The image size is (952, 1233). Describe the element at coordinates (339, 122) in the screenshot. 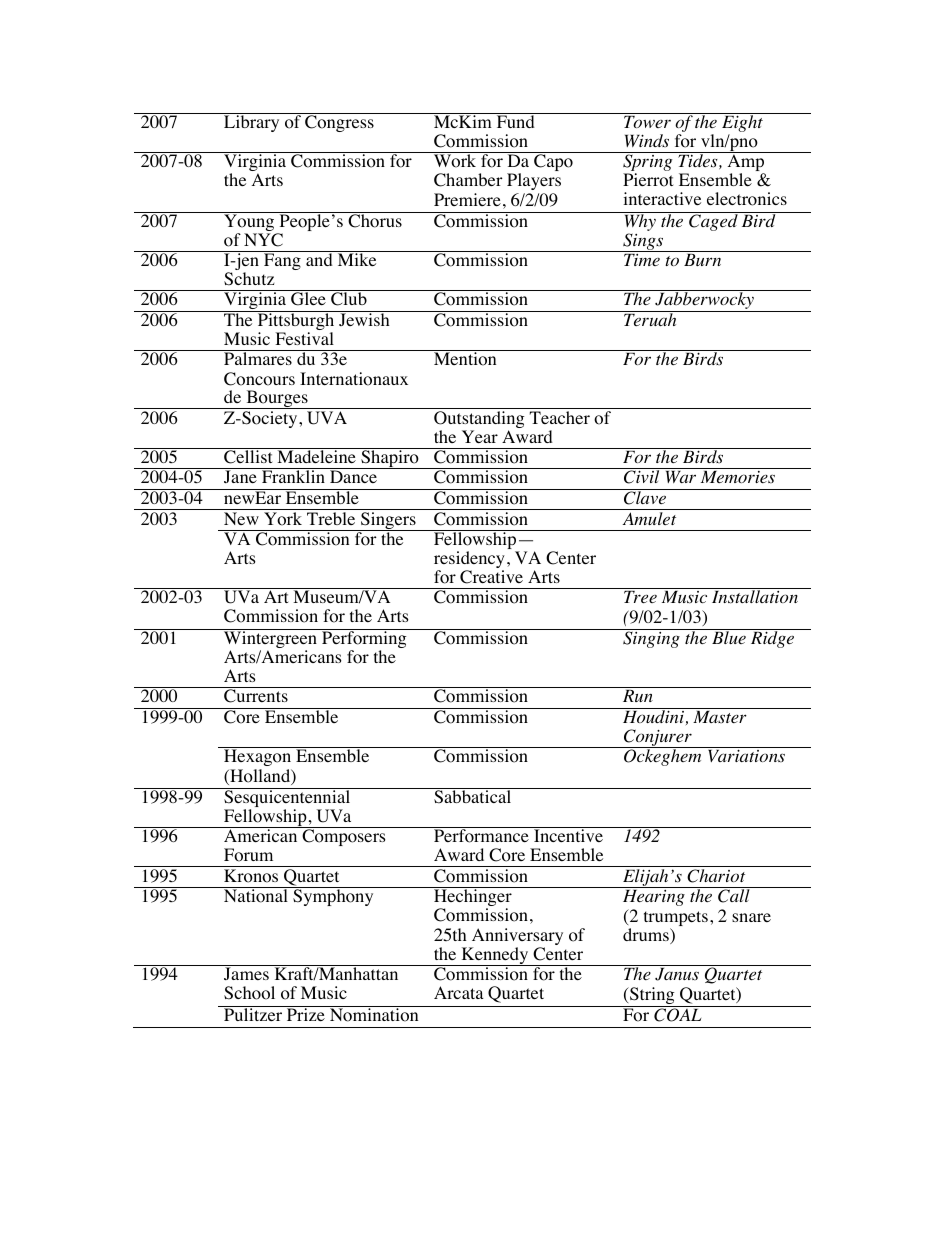

I see `Congress` at that location.
